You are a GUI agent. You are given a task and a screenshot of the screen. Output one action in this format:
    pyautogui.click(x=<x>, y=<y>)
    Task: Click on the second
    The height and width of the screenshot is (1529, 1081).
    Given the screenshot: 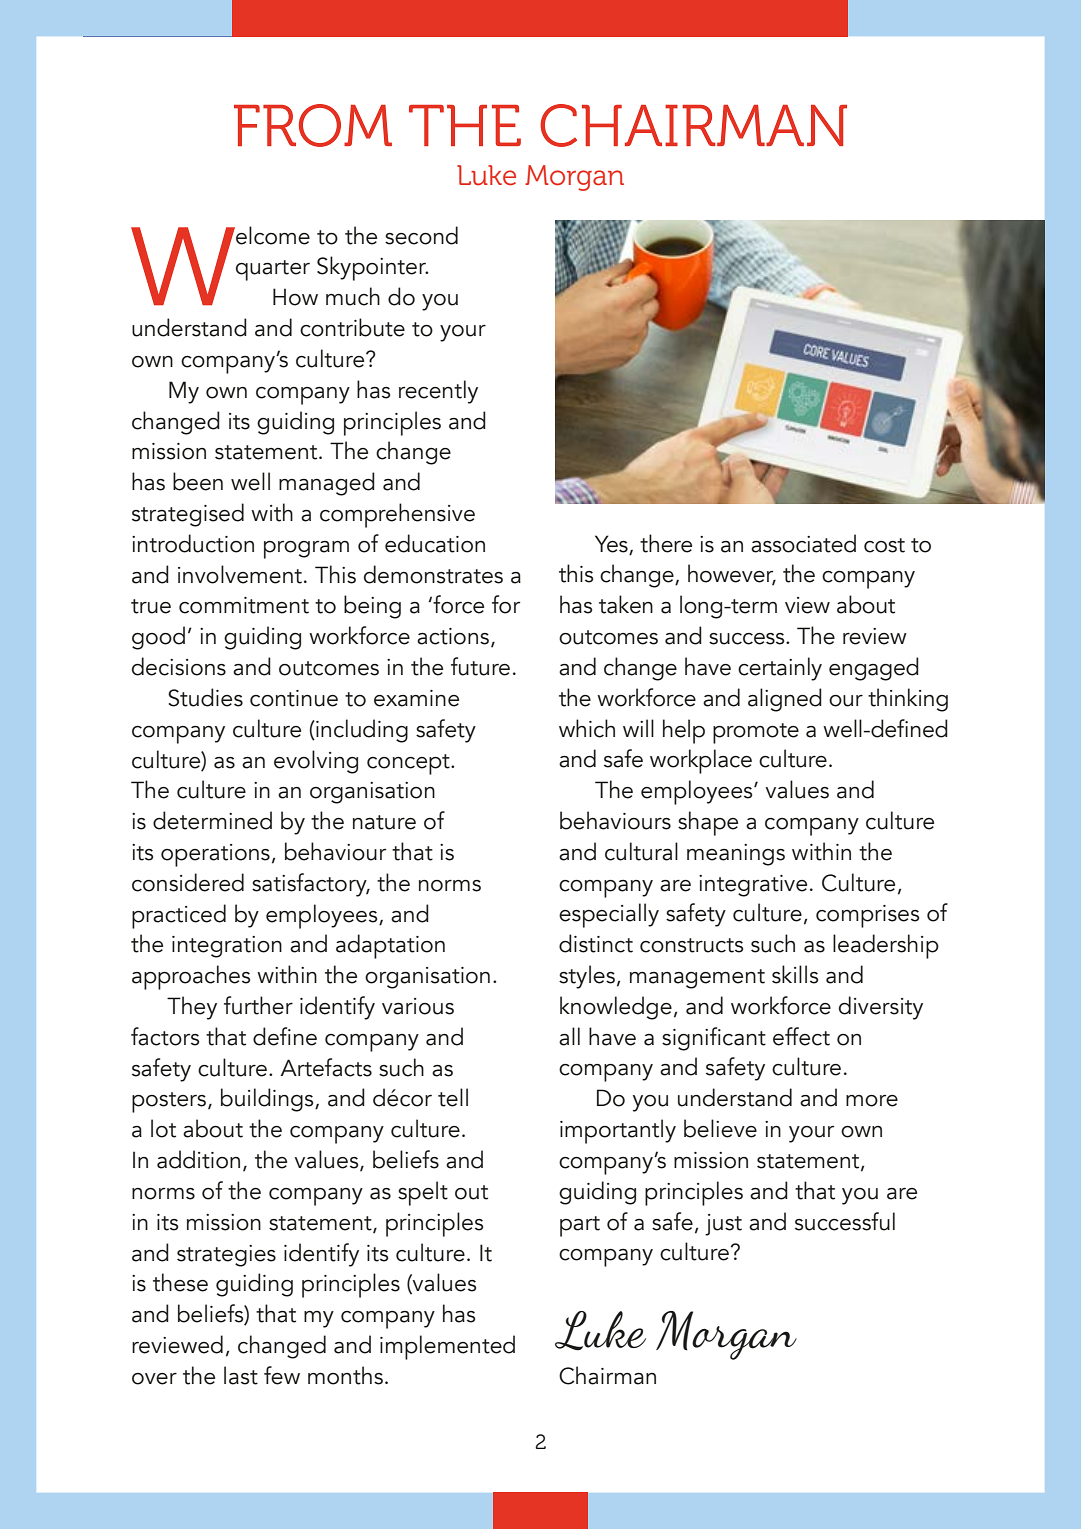 What is the action you would take?
    pyautogui.click(x=421, y=235)
